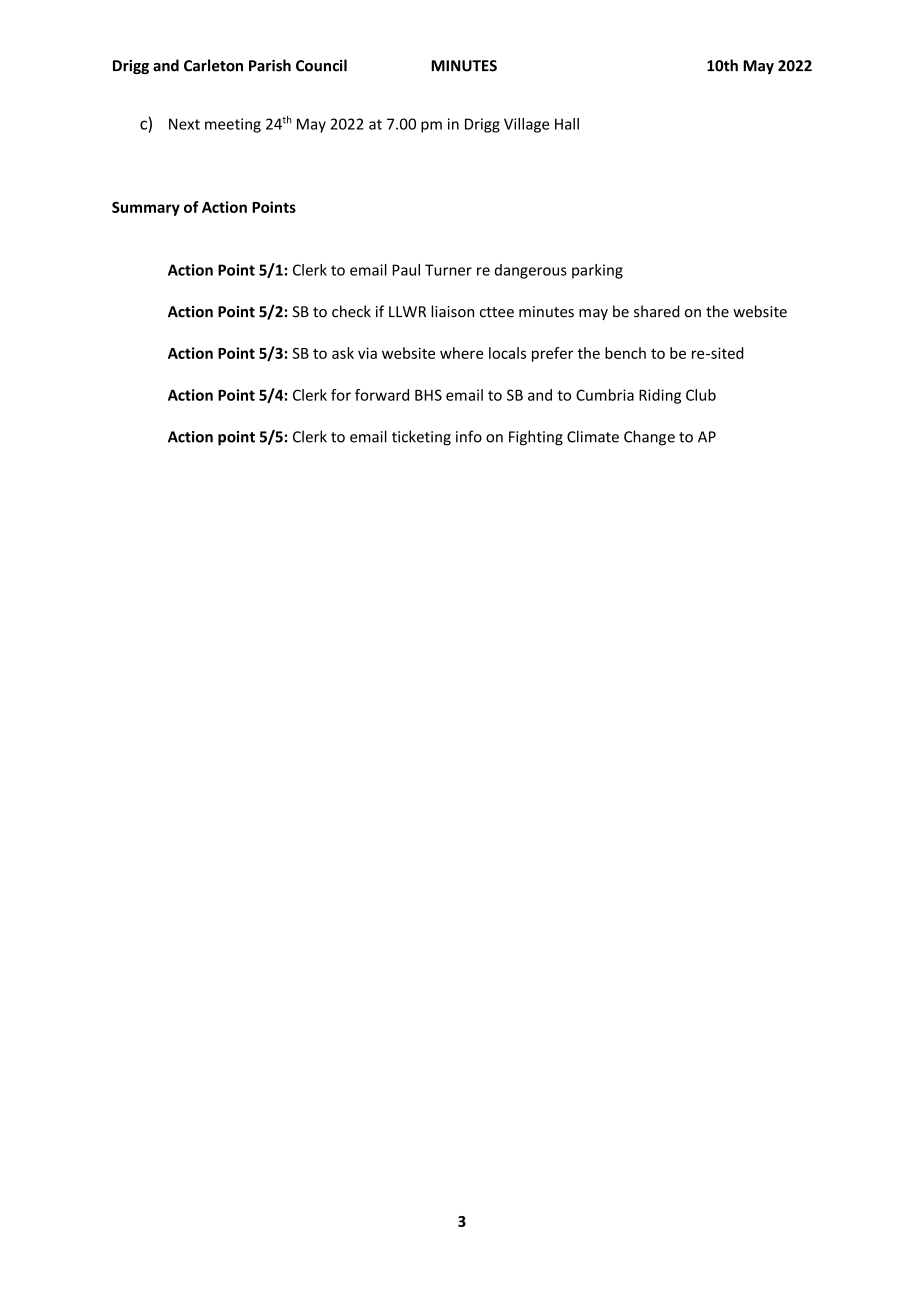 Image resolution: width=924 pixels, height=1307 pixels. What do you see at coordinates (382, 395) in the screenshot?
I see `forward` at bounding box center [382, 395].
